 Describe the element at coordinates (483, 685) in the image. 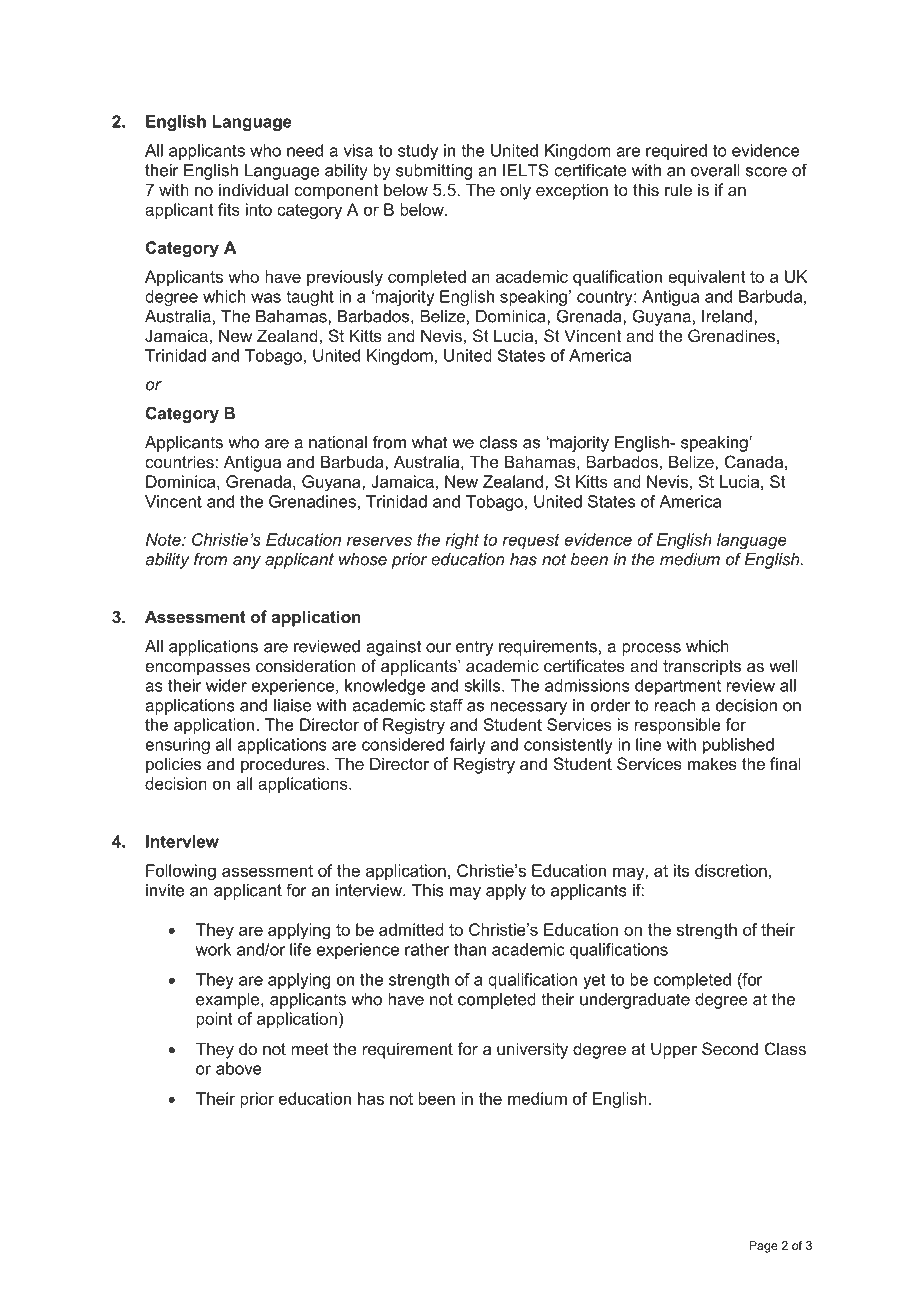

I see `skills` at that location.
